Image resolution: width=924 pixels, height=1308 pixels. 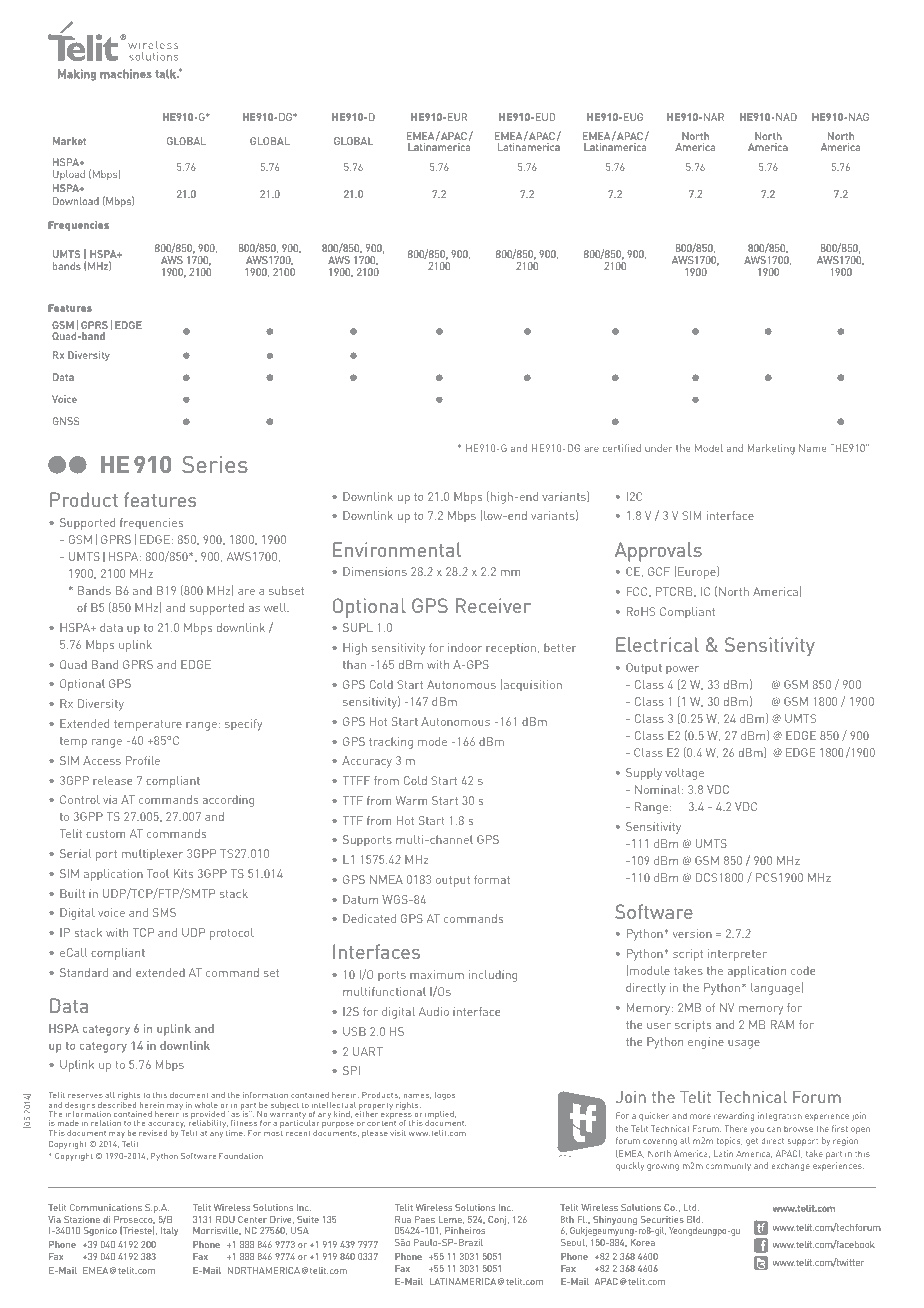 I want to click on RAM, so click(x=782, y=1024).
